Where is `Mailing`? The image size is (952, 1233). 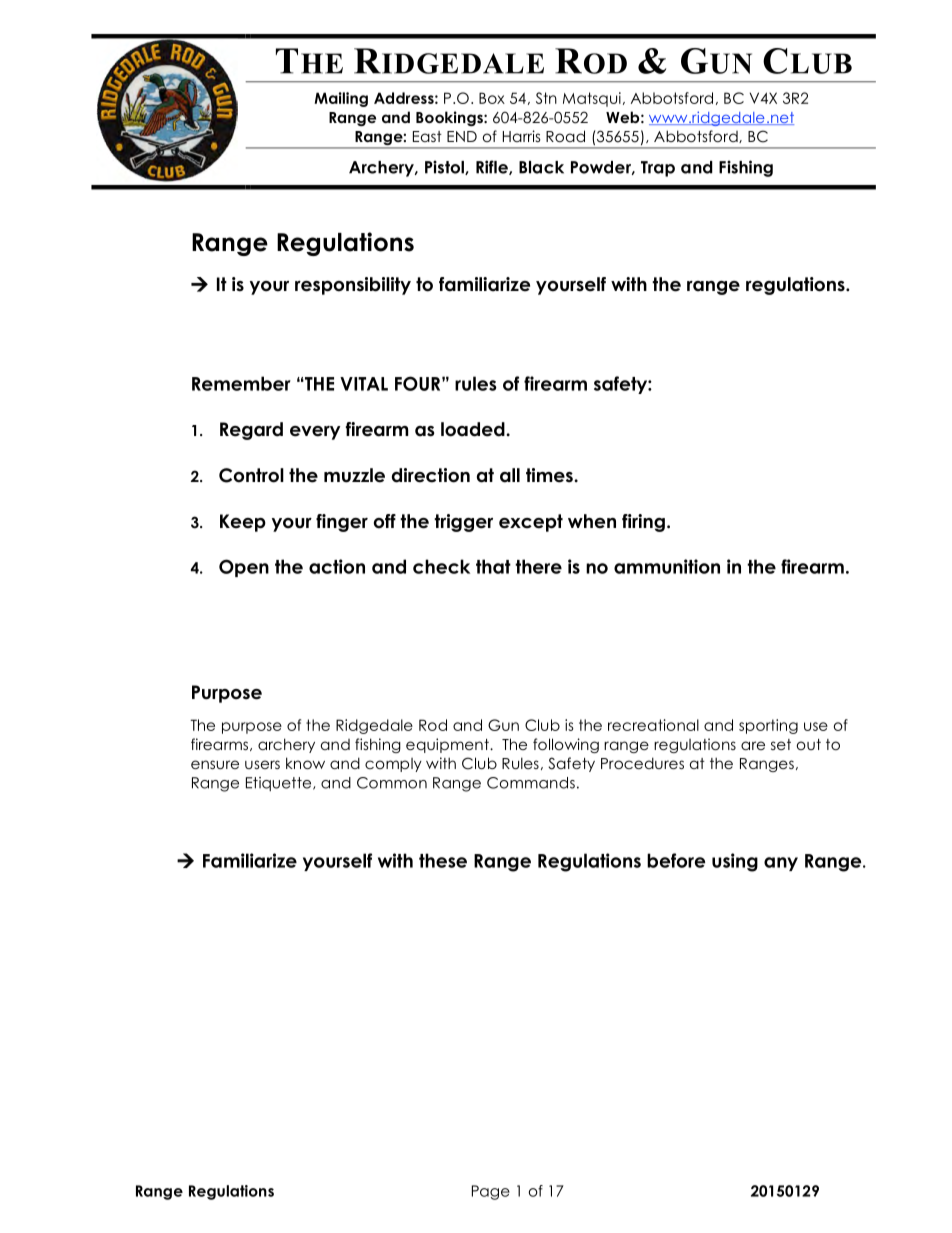 Mailing is located at coordinates (341, 99).
